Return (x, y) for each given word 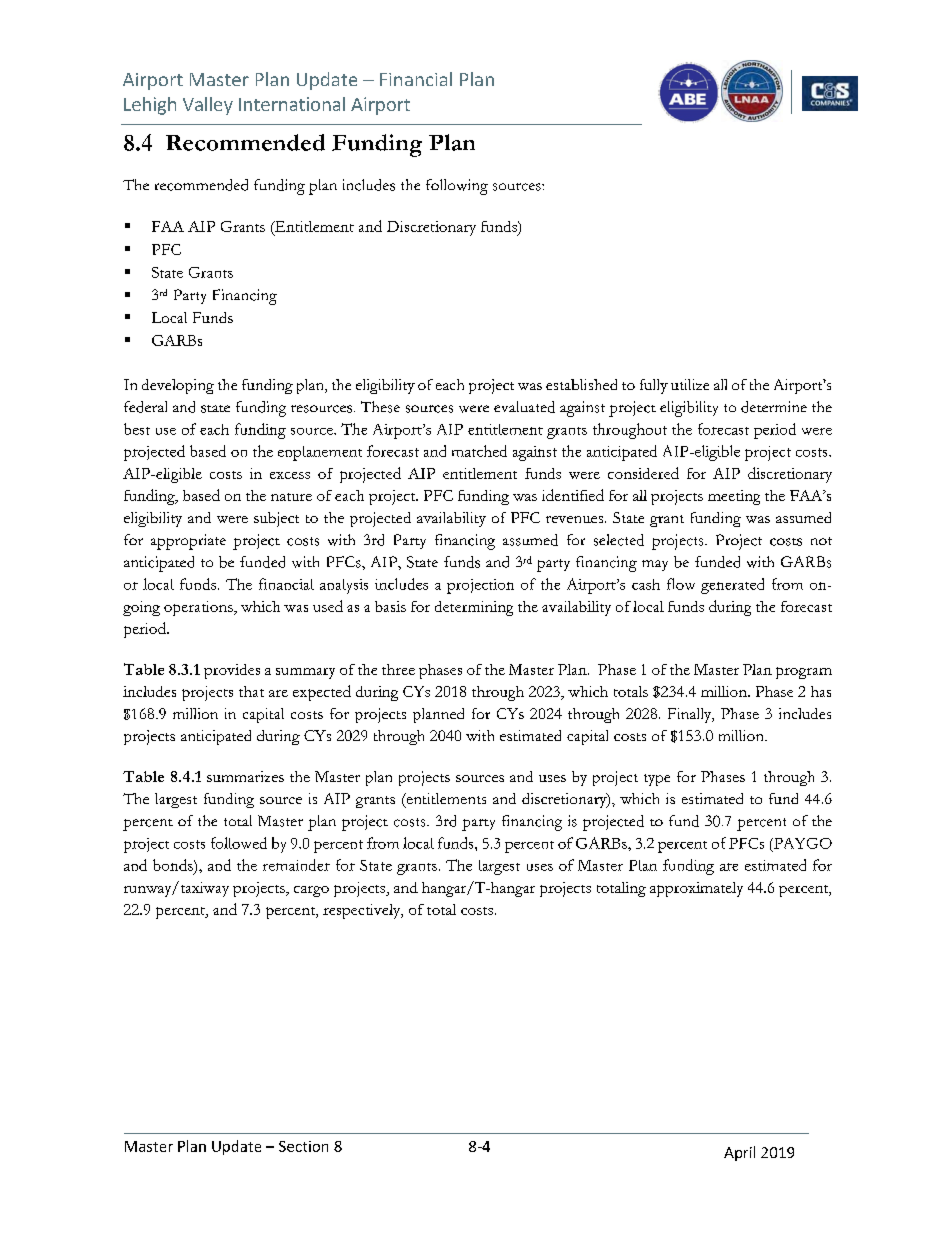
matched (479, 451)
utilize (690, 384)
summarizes (245, 776)
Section (303, 1146)
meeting (734, 497)
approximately (696, 889)
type (657, 780)
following (457, 187)
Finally (691, 715)
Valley (208, 106)
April (739, 1153)
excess (290, 475)
